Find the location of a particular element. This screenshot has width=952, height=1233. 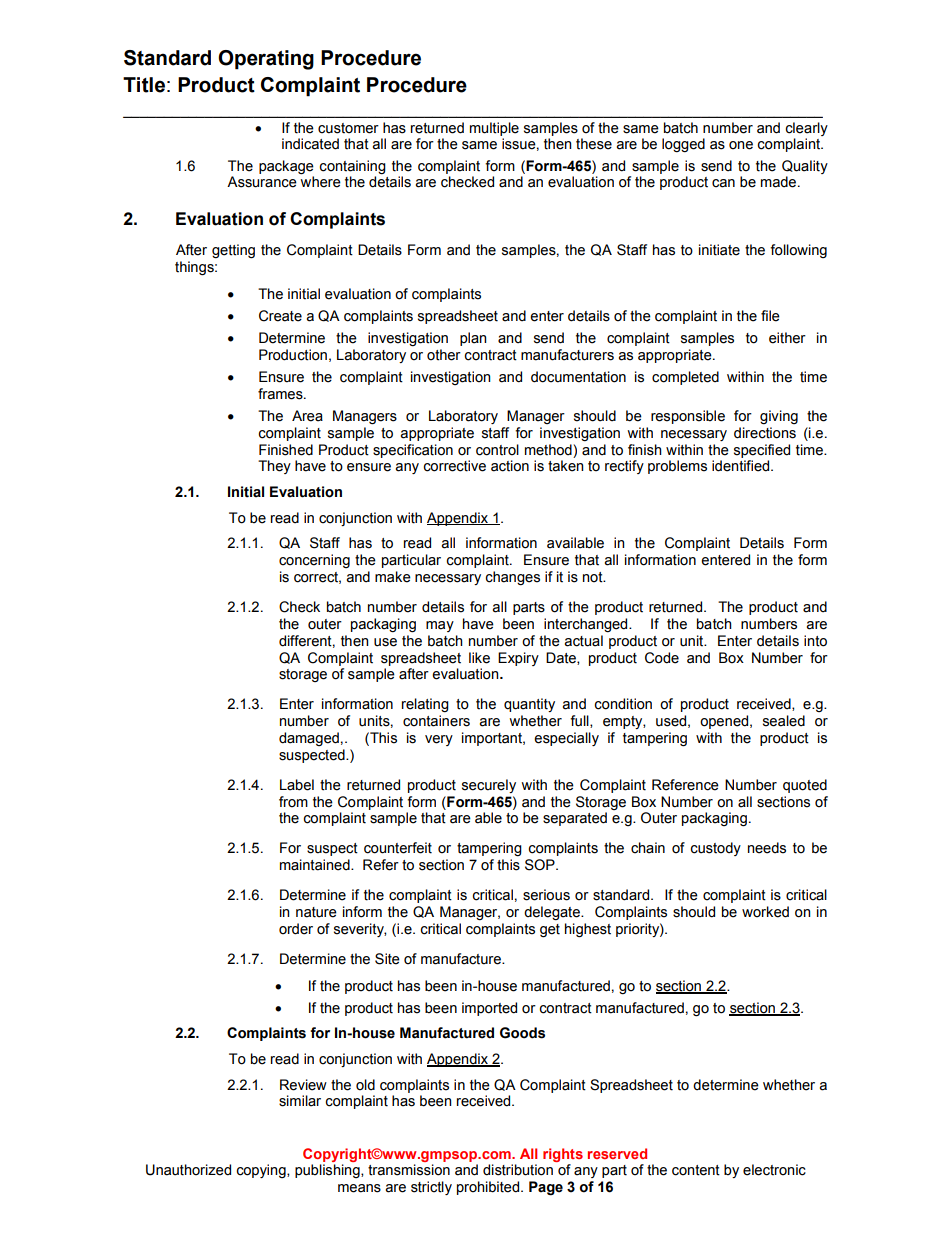

Expiry is located at coordinates (518, 659).
